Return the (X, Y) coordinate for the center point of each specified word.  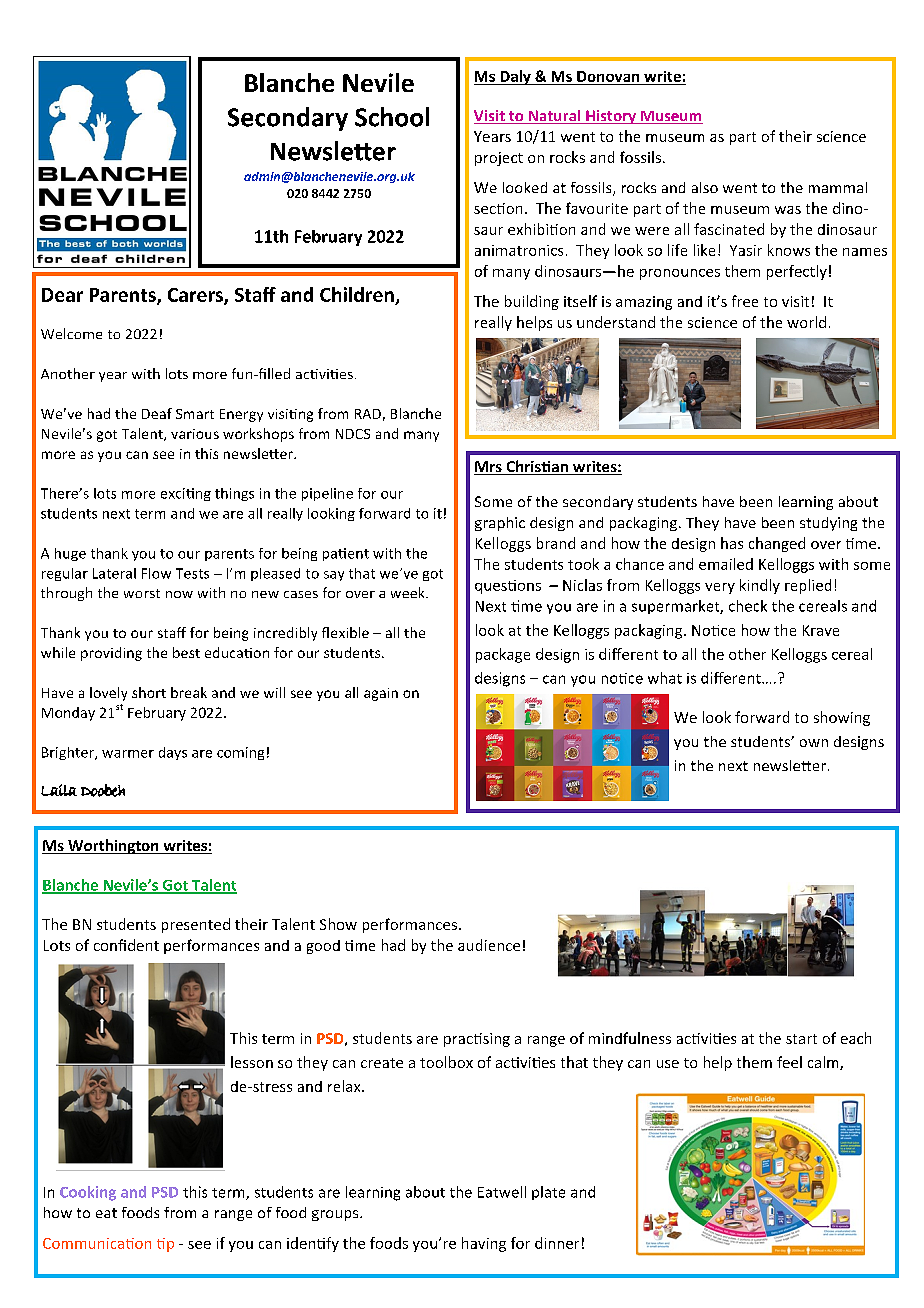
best (186, 652)
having (484, 1244)
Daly (515, 77)
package (503, 655)
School (392, 117)
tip (165, 1245)
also (705, 187)
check (748, 606)
